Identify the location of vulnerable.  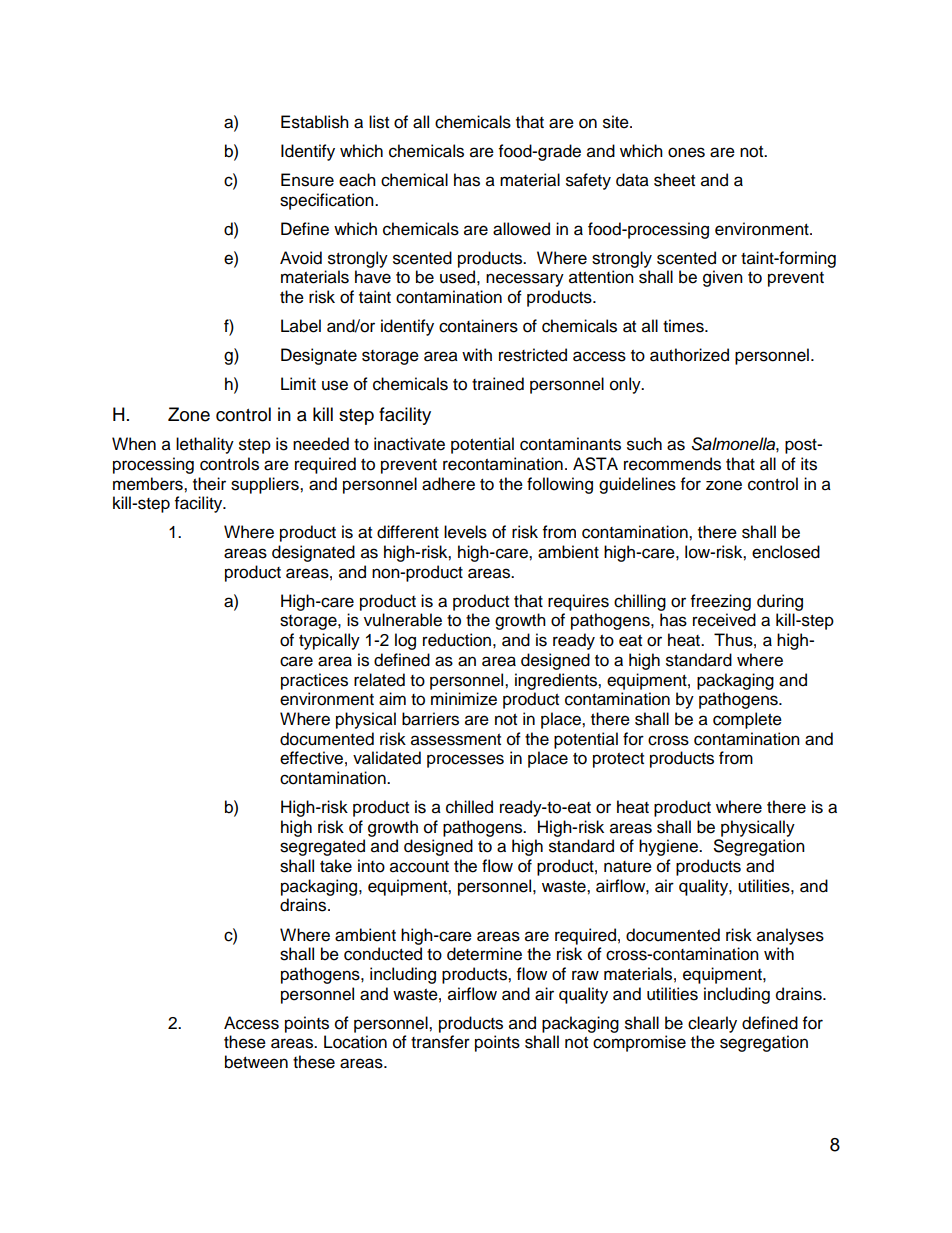
(403, 620).
